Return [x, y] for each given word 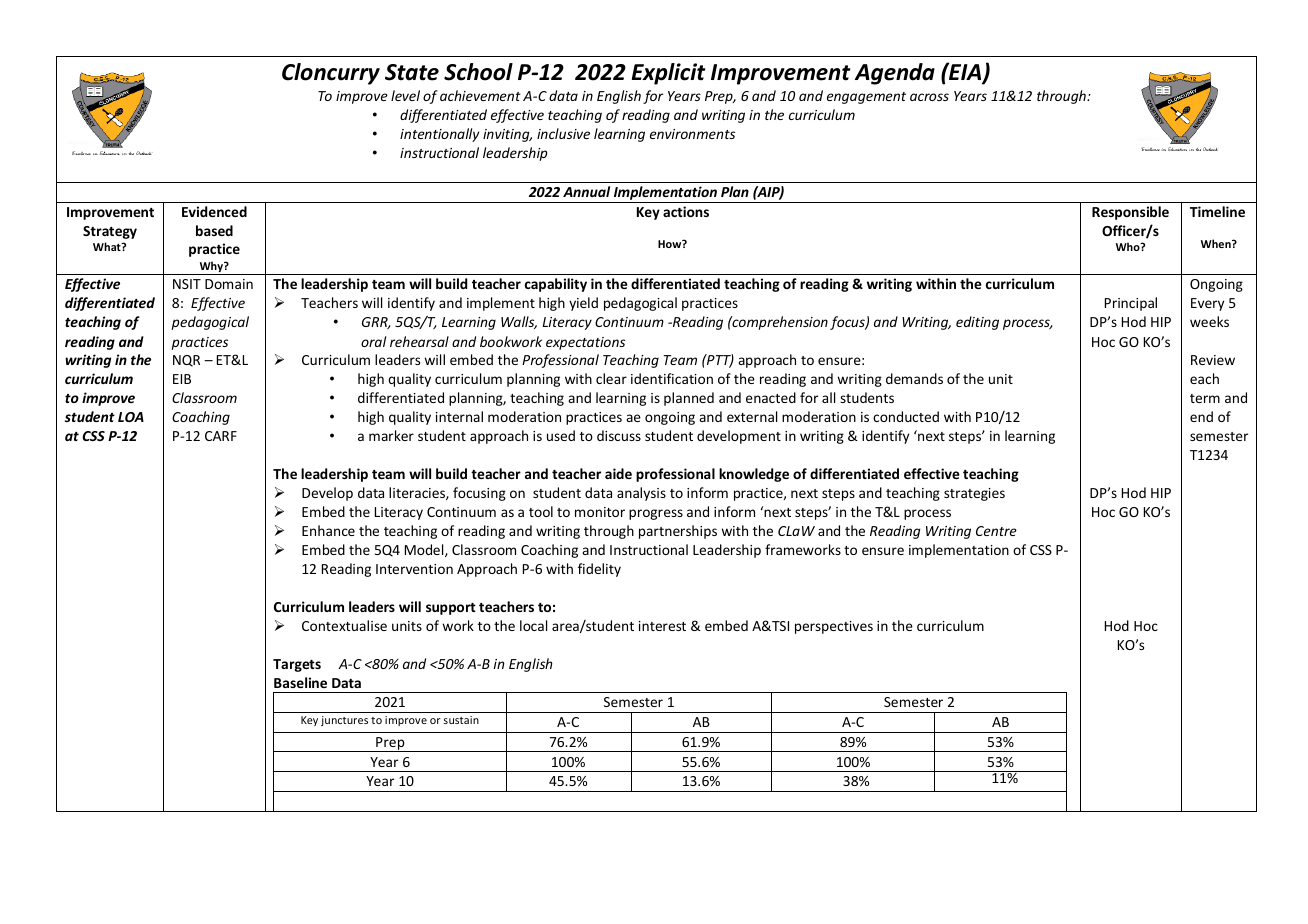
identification [672, 378]
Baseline [300, 682]
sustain [461, 720]
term [1205, 398]
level [405, 95]
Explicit [669, 74]
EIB [182, 379]
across [929, 97]
